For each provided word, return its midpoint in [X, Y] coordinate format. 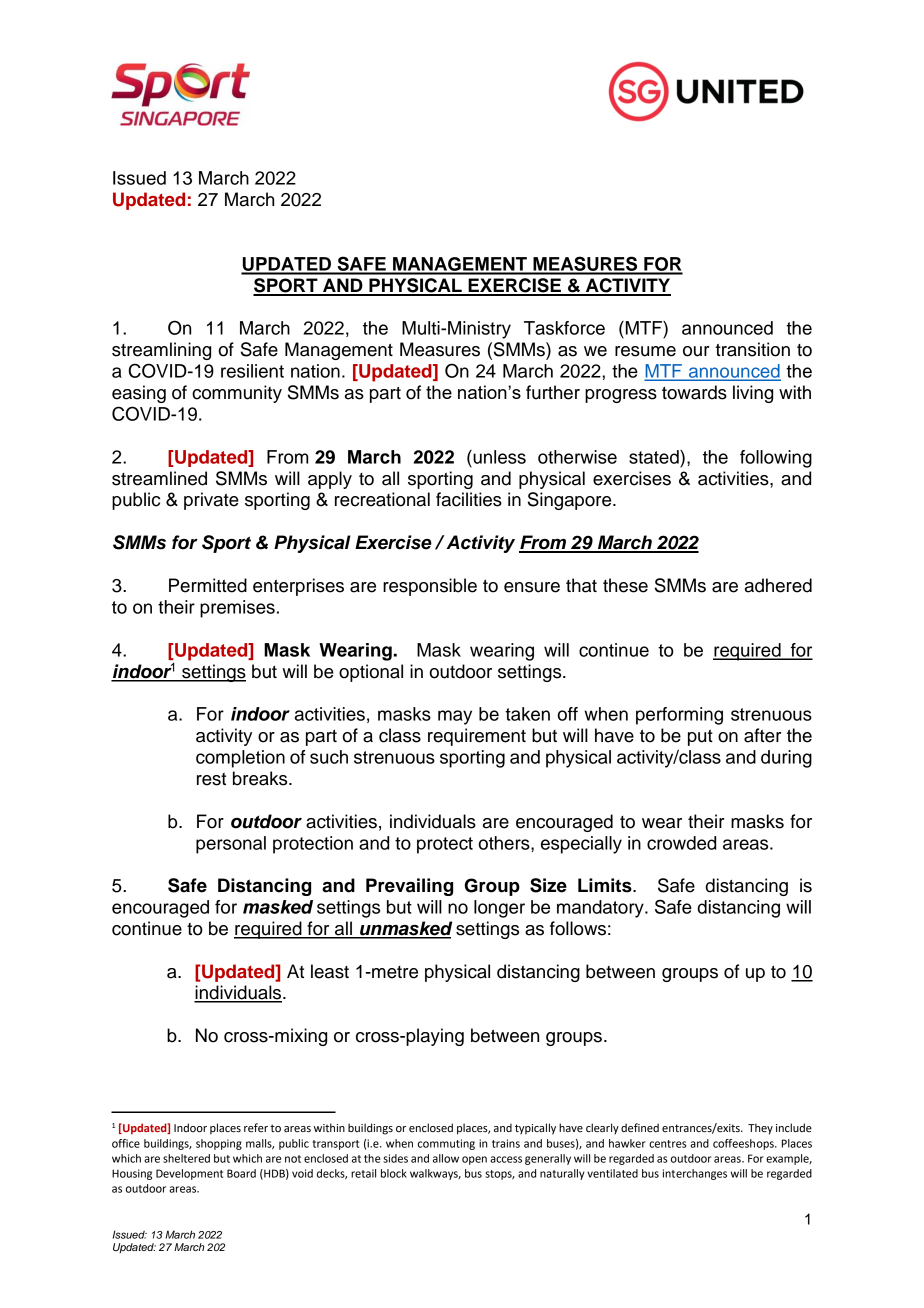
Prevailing [409, 887]
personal [231, 845]
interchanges [695, 1174]
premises [237, 609]
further [553, 392]
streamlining [161, 351]
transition [752, 349]
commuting [446, 1144]
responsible [430, 587]
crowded [681, 843]
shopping [219, 1144]
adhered [778, 585]
